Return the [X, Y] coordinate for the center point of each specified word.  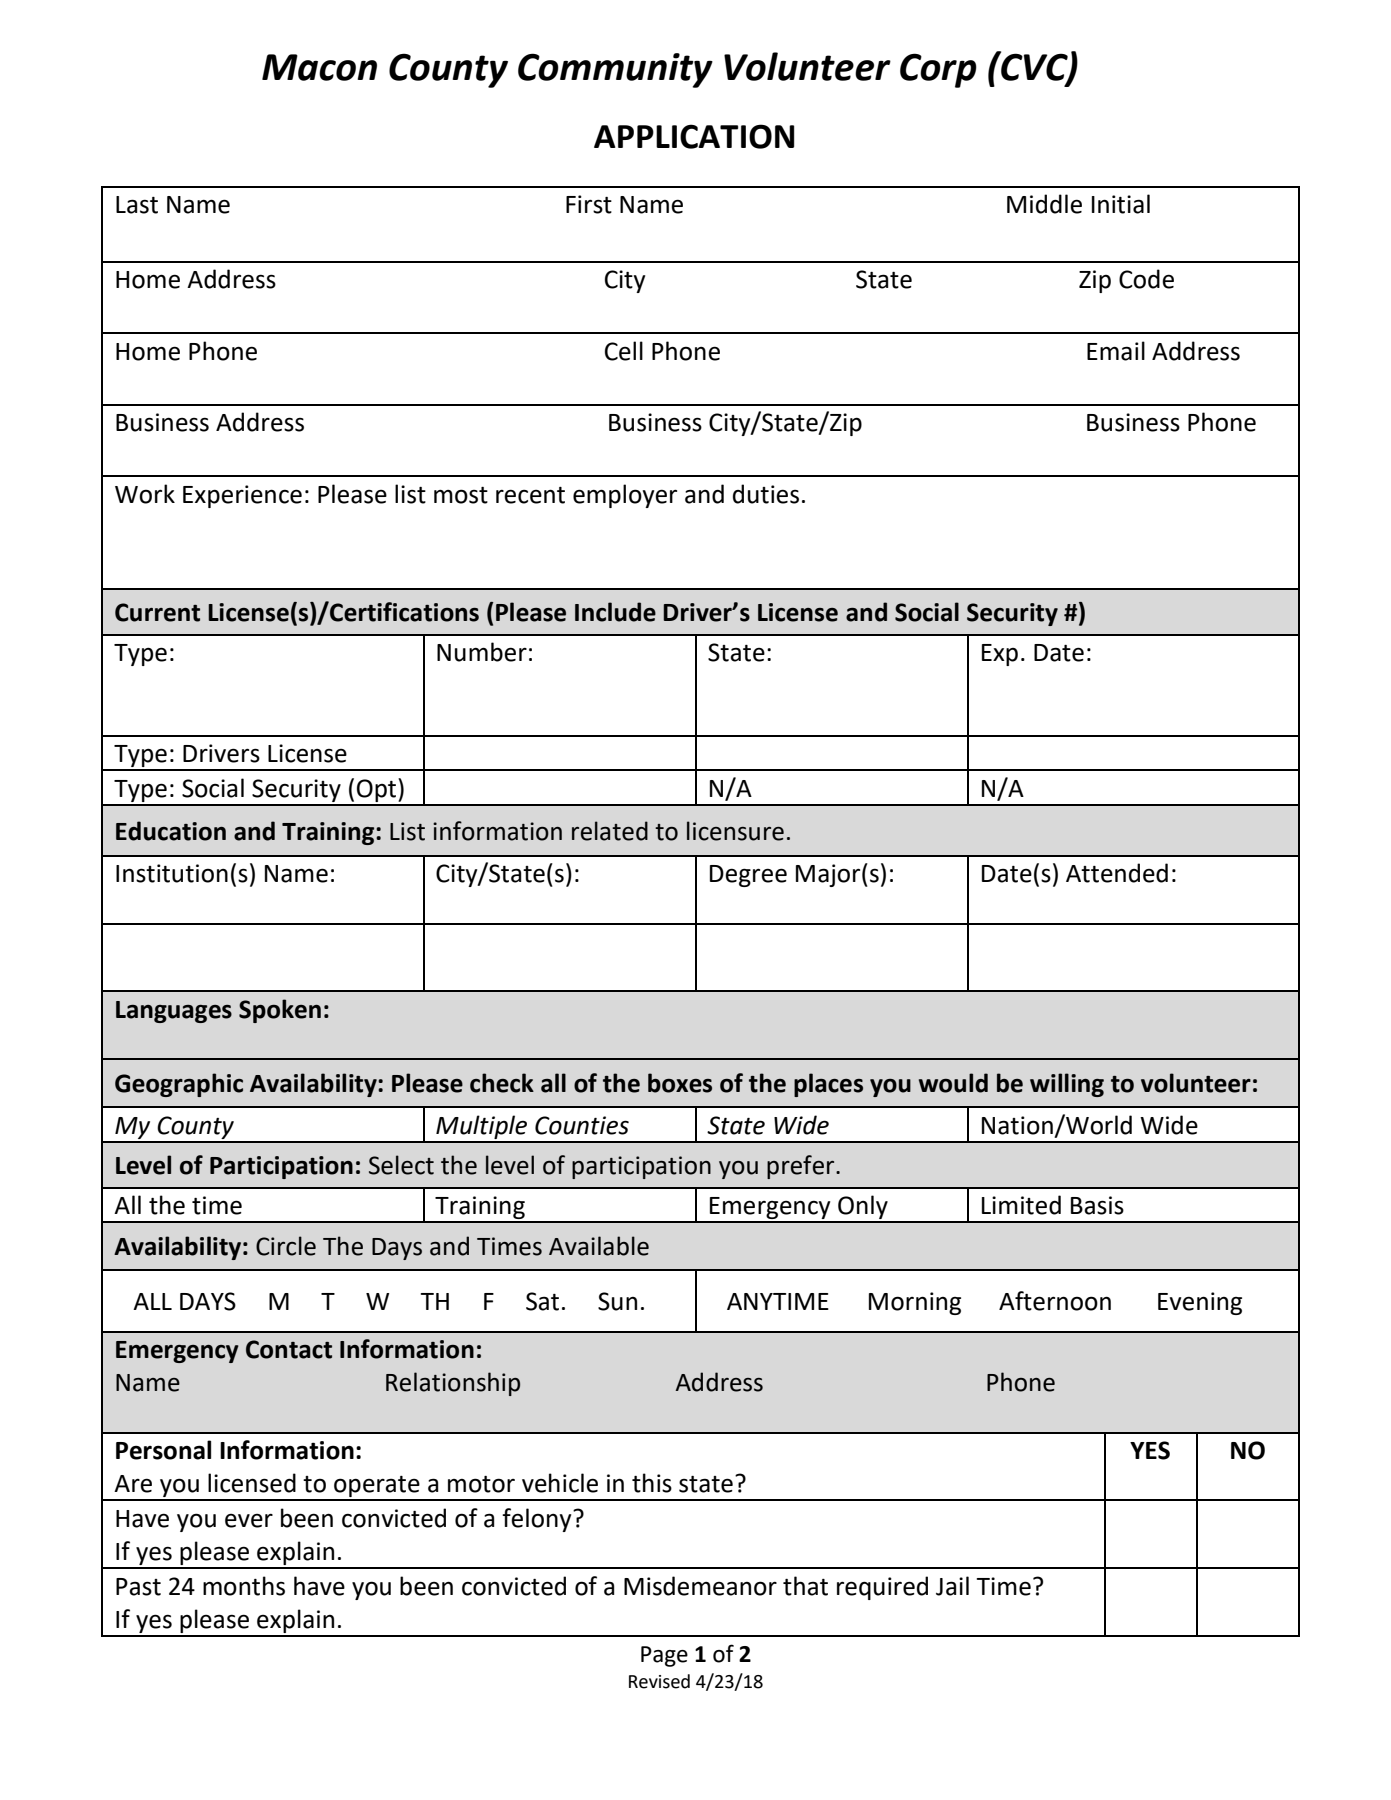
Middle [1044, 204]
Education [171, 831]
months [244, 1586]
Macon [319, 67]
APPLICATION [694, 136]
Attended [1117, 873]
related [610, 831]
